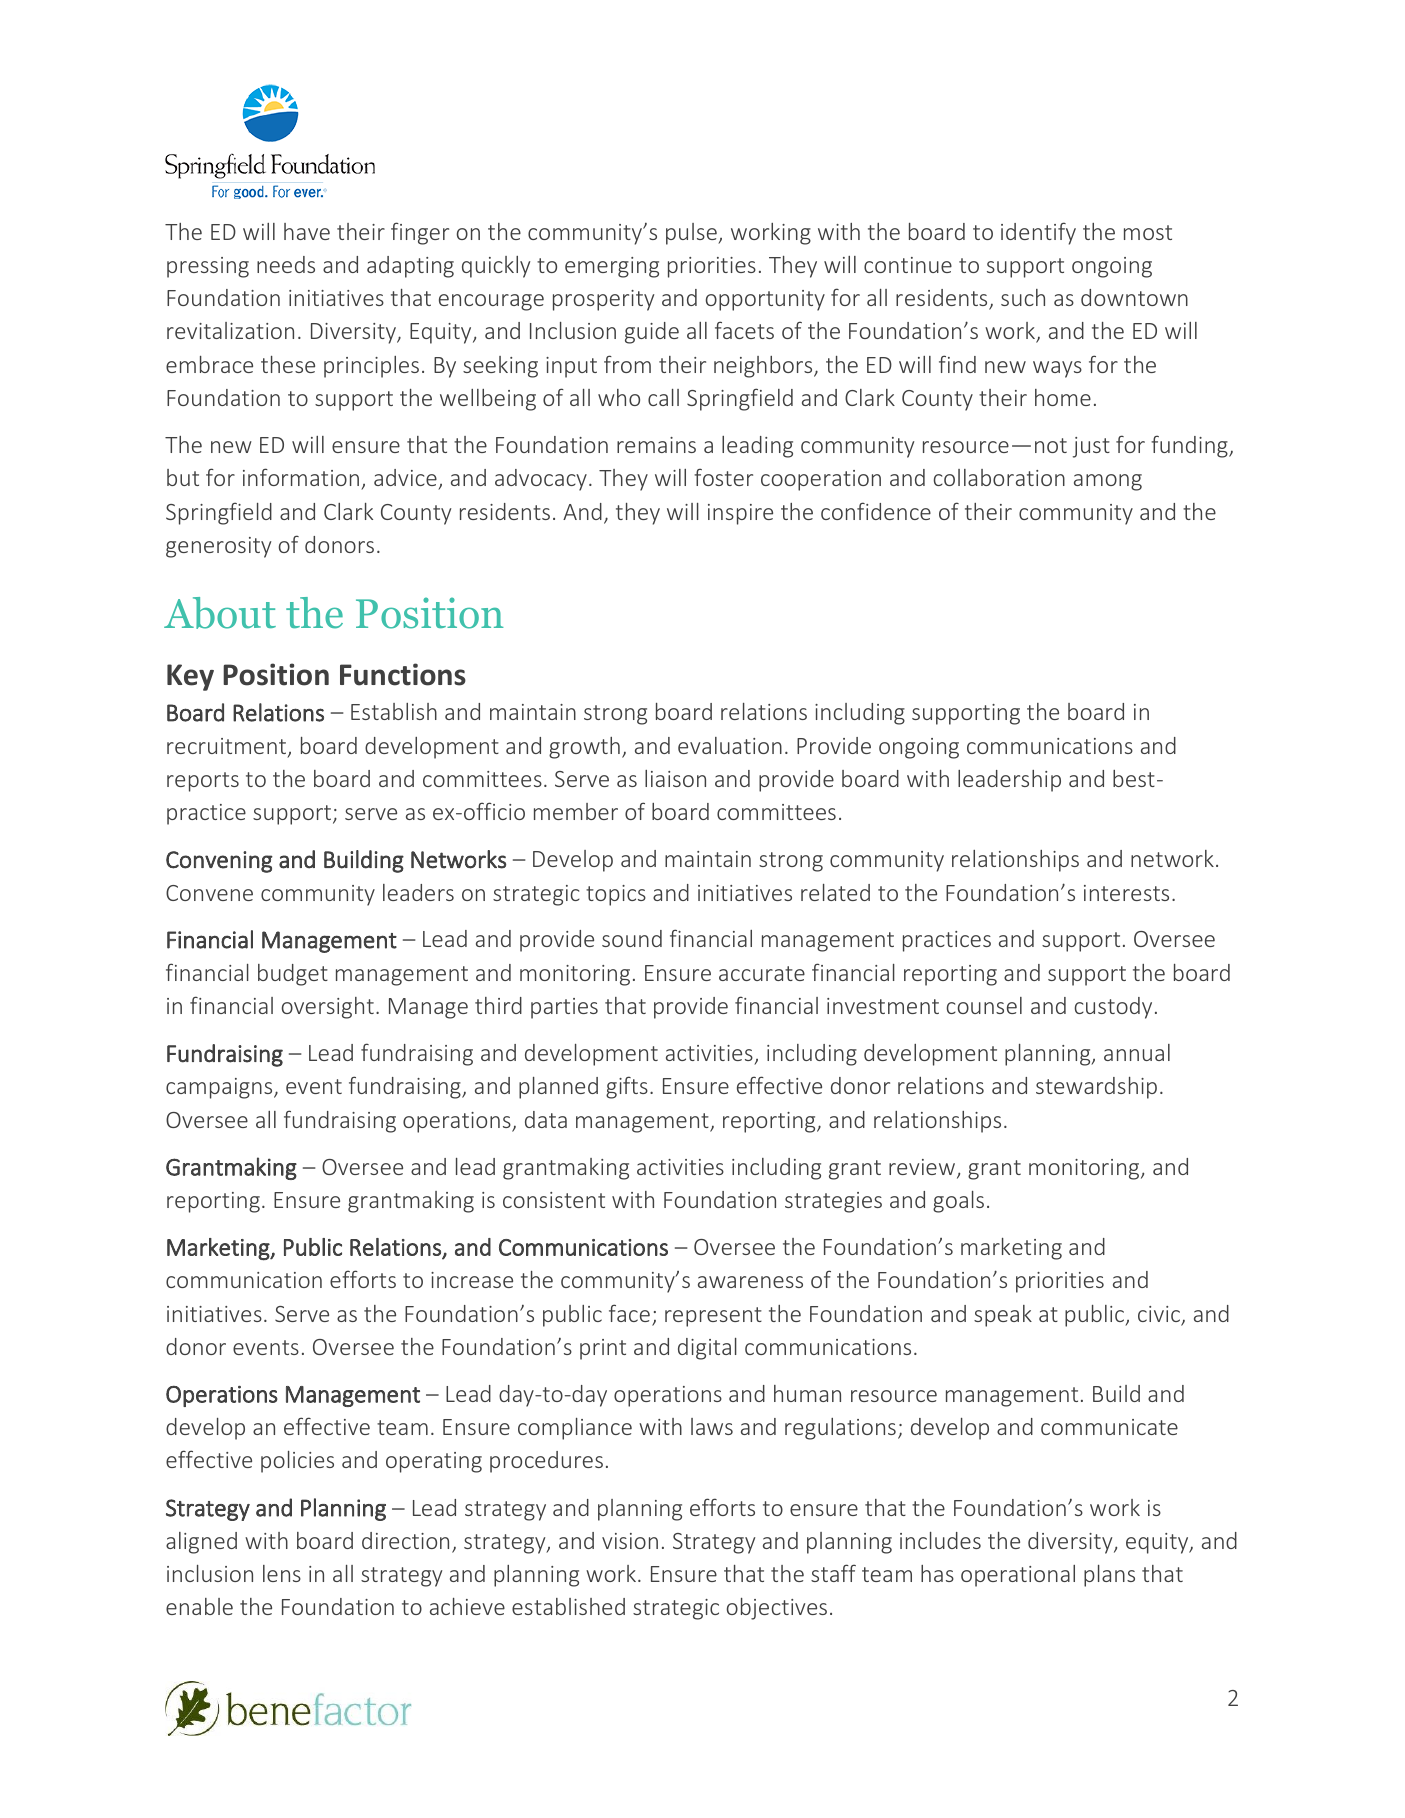  I want to click on pulse, so click(692, 234).
